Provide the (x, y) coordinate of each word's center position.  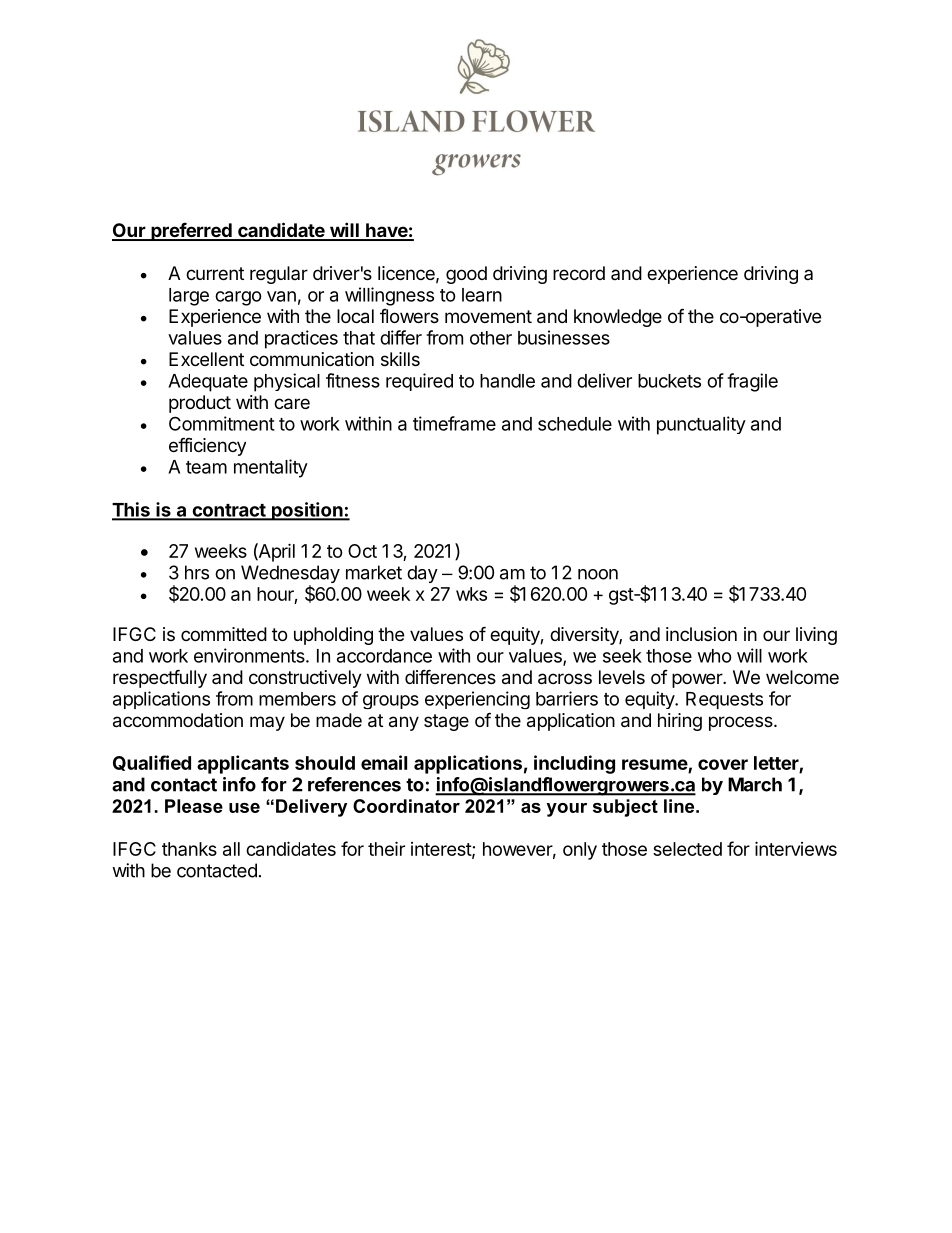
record (579, 273)
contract (228, 511)
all (231, 849)
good (466, 275)
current (215, 273)
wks (471, 594)
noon (598, 574)
